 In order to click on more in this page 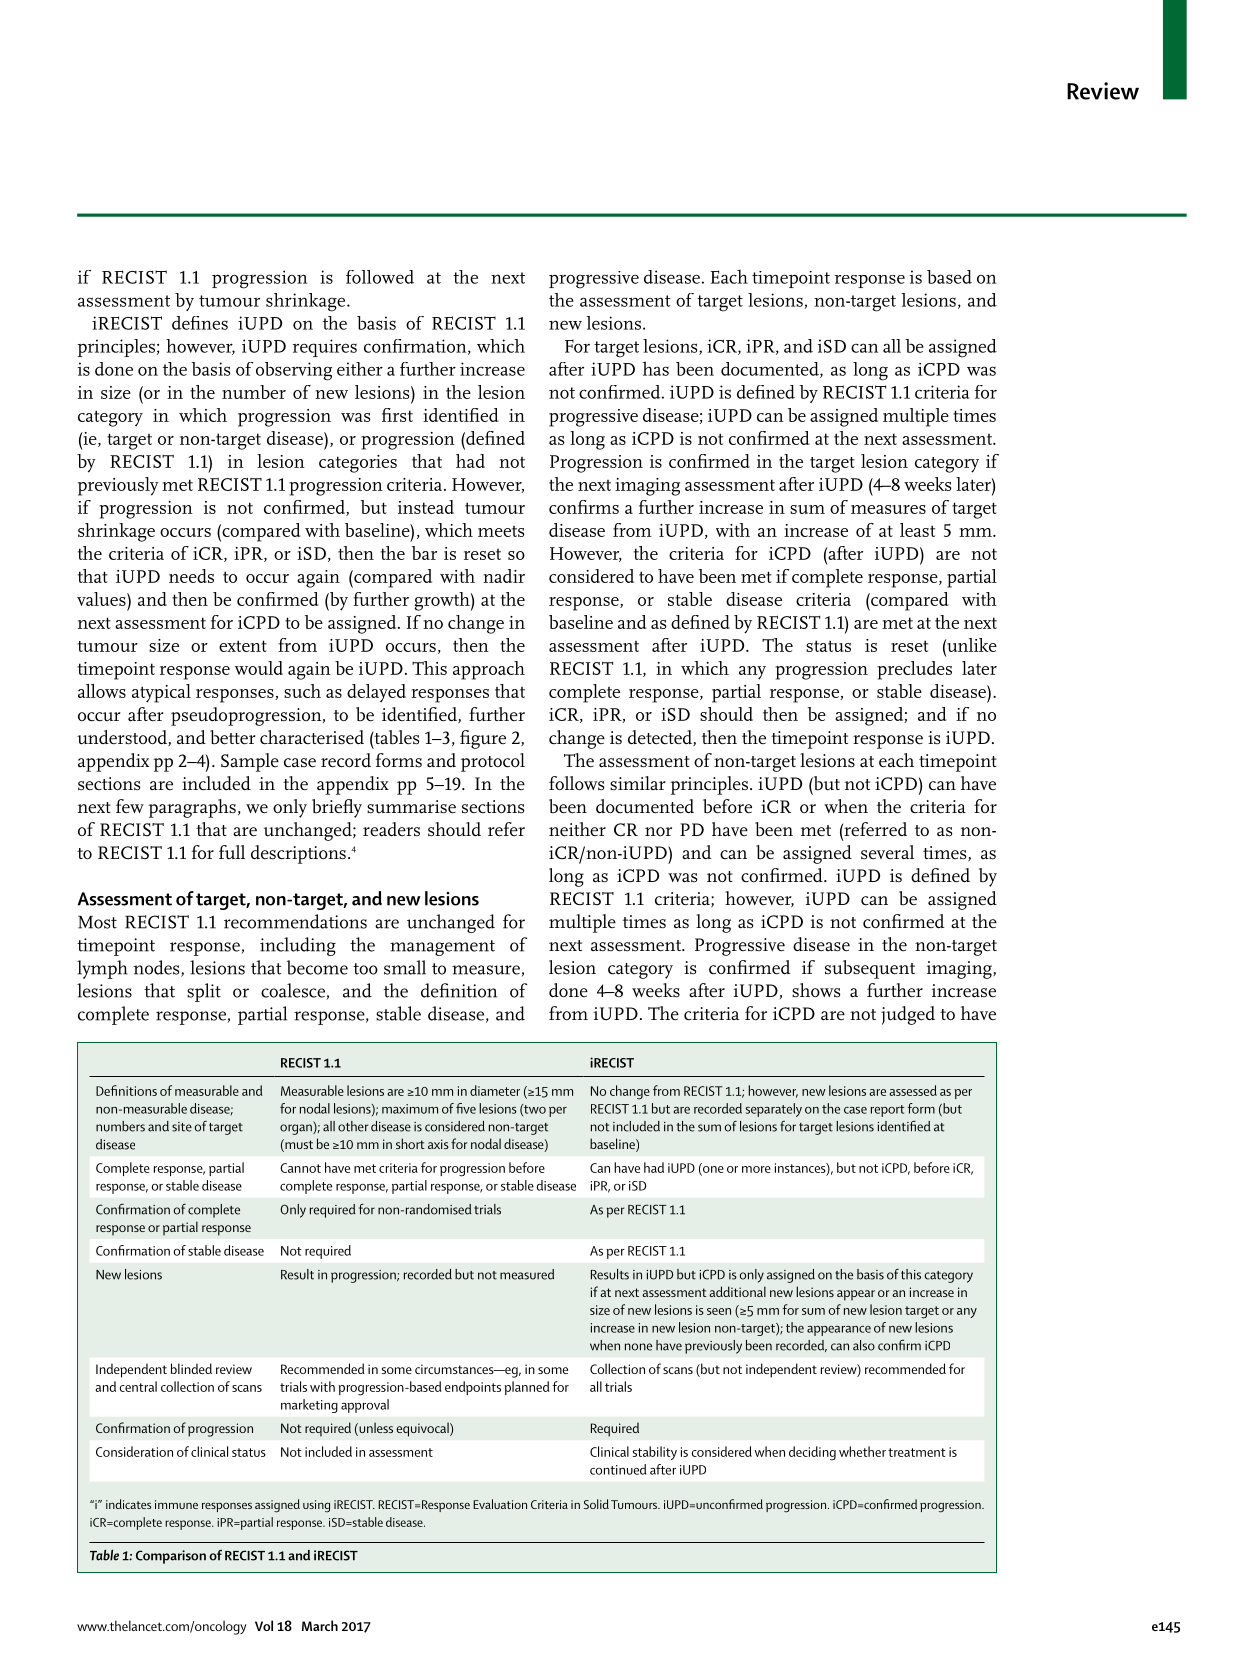, I will do `click(756, 1169)`.
